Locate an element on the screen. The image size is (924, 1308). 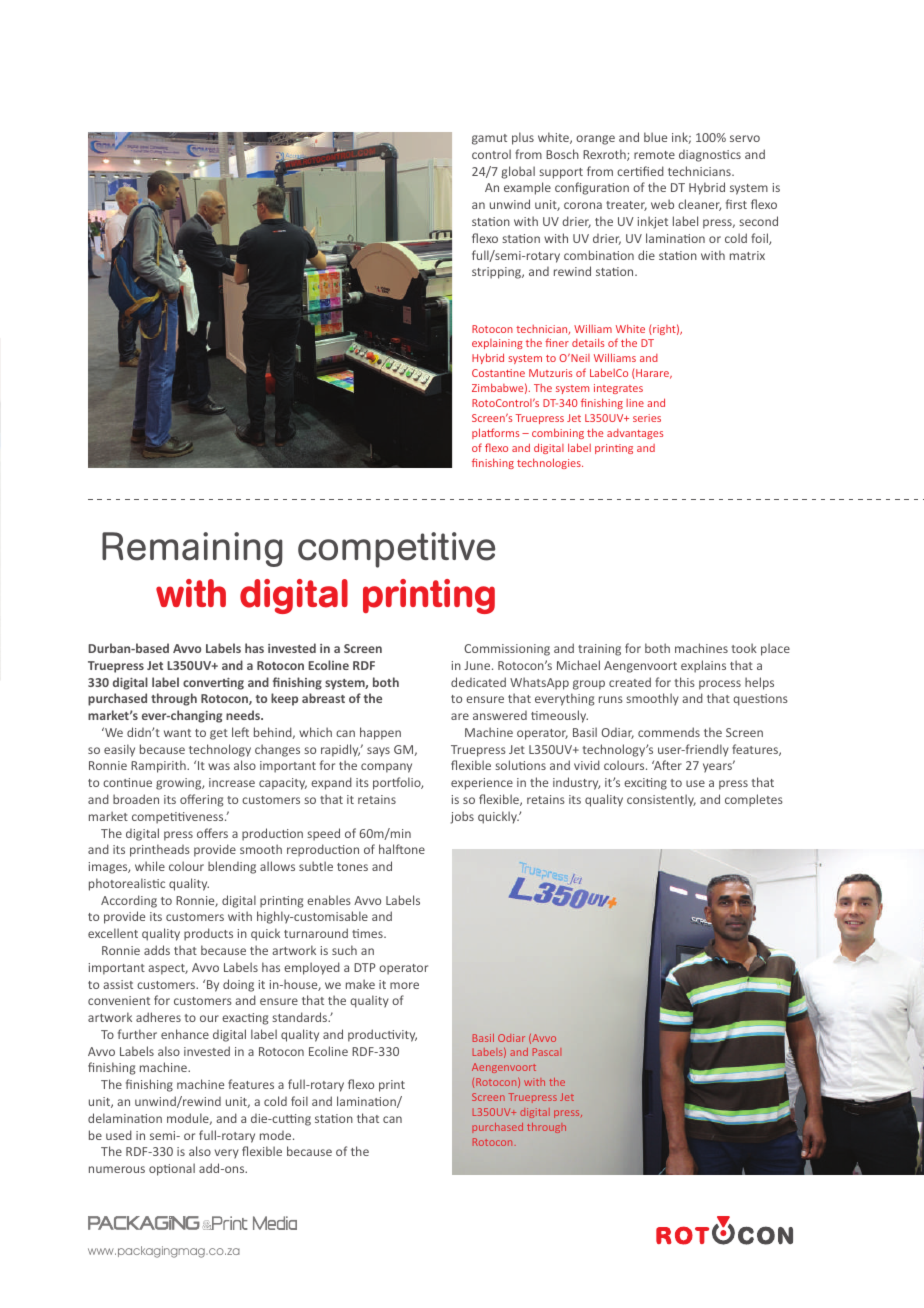
Pascal is located at coordinates (547, 1052).
